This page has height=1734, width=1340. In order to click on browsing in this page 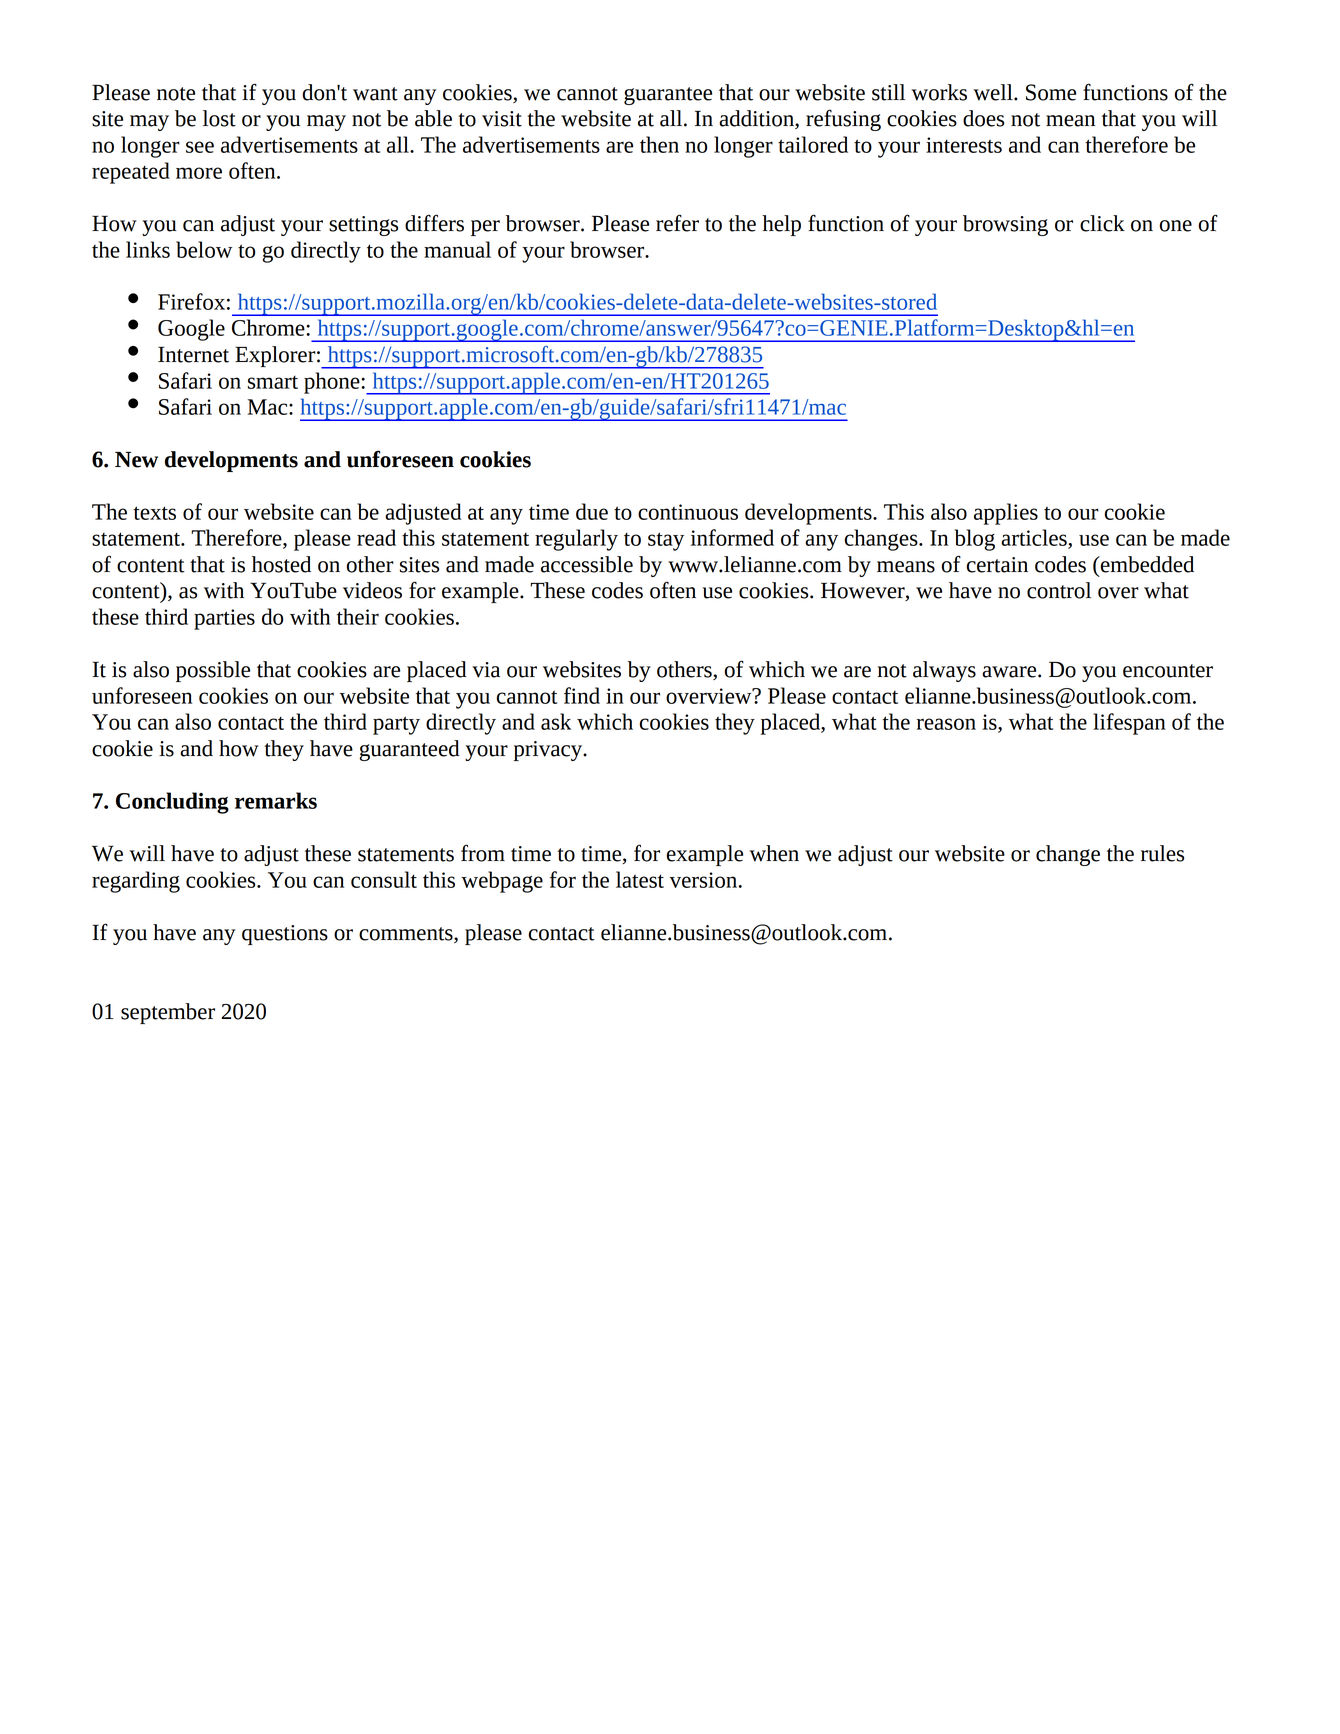, I will do `click(1005, 225)`.
